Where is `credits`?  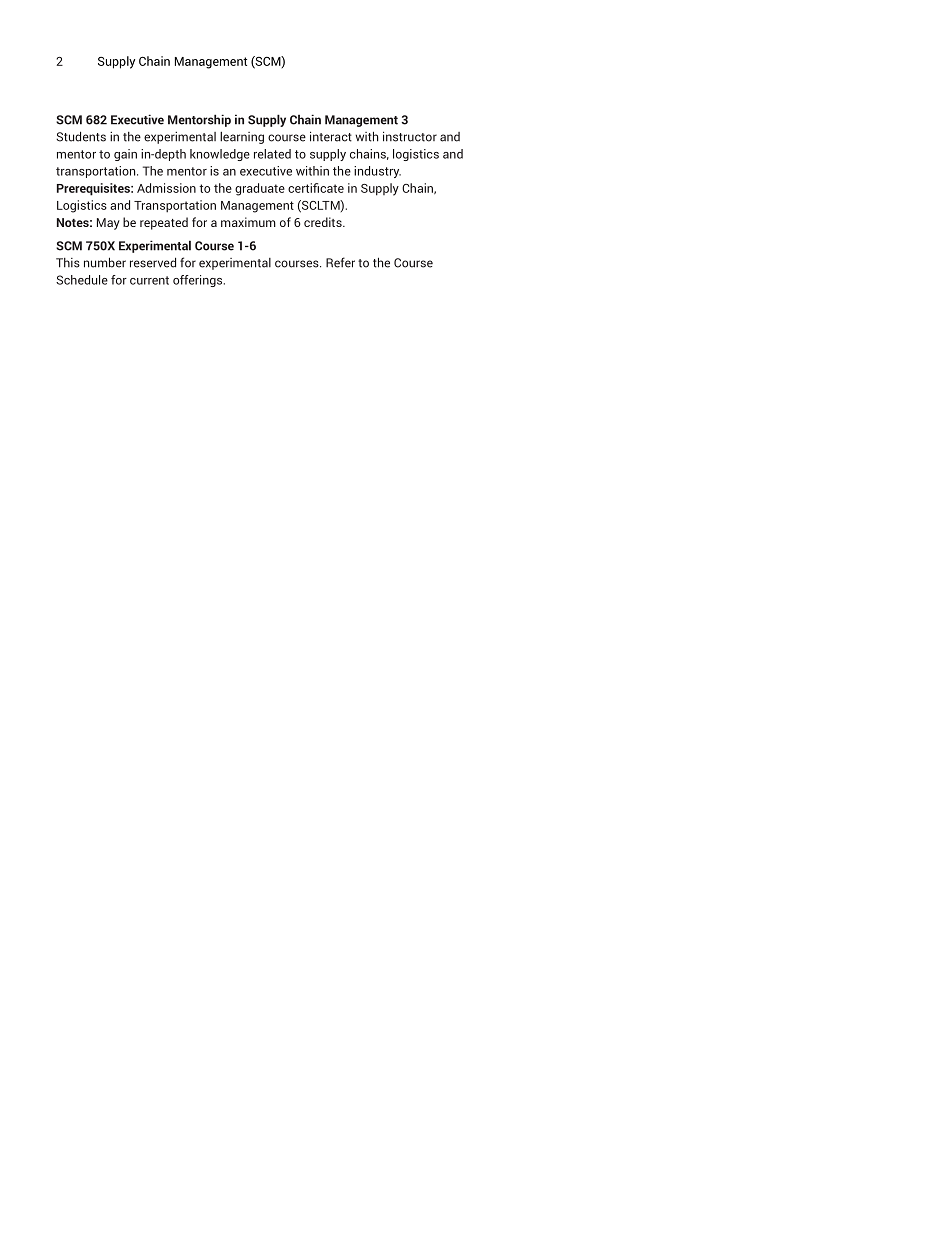
credits is located at coordinates (324, 222).
